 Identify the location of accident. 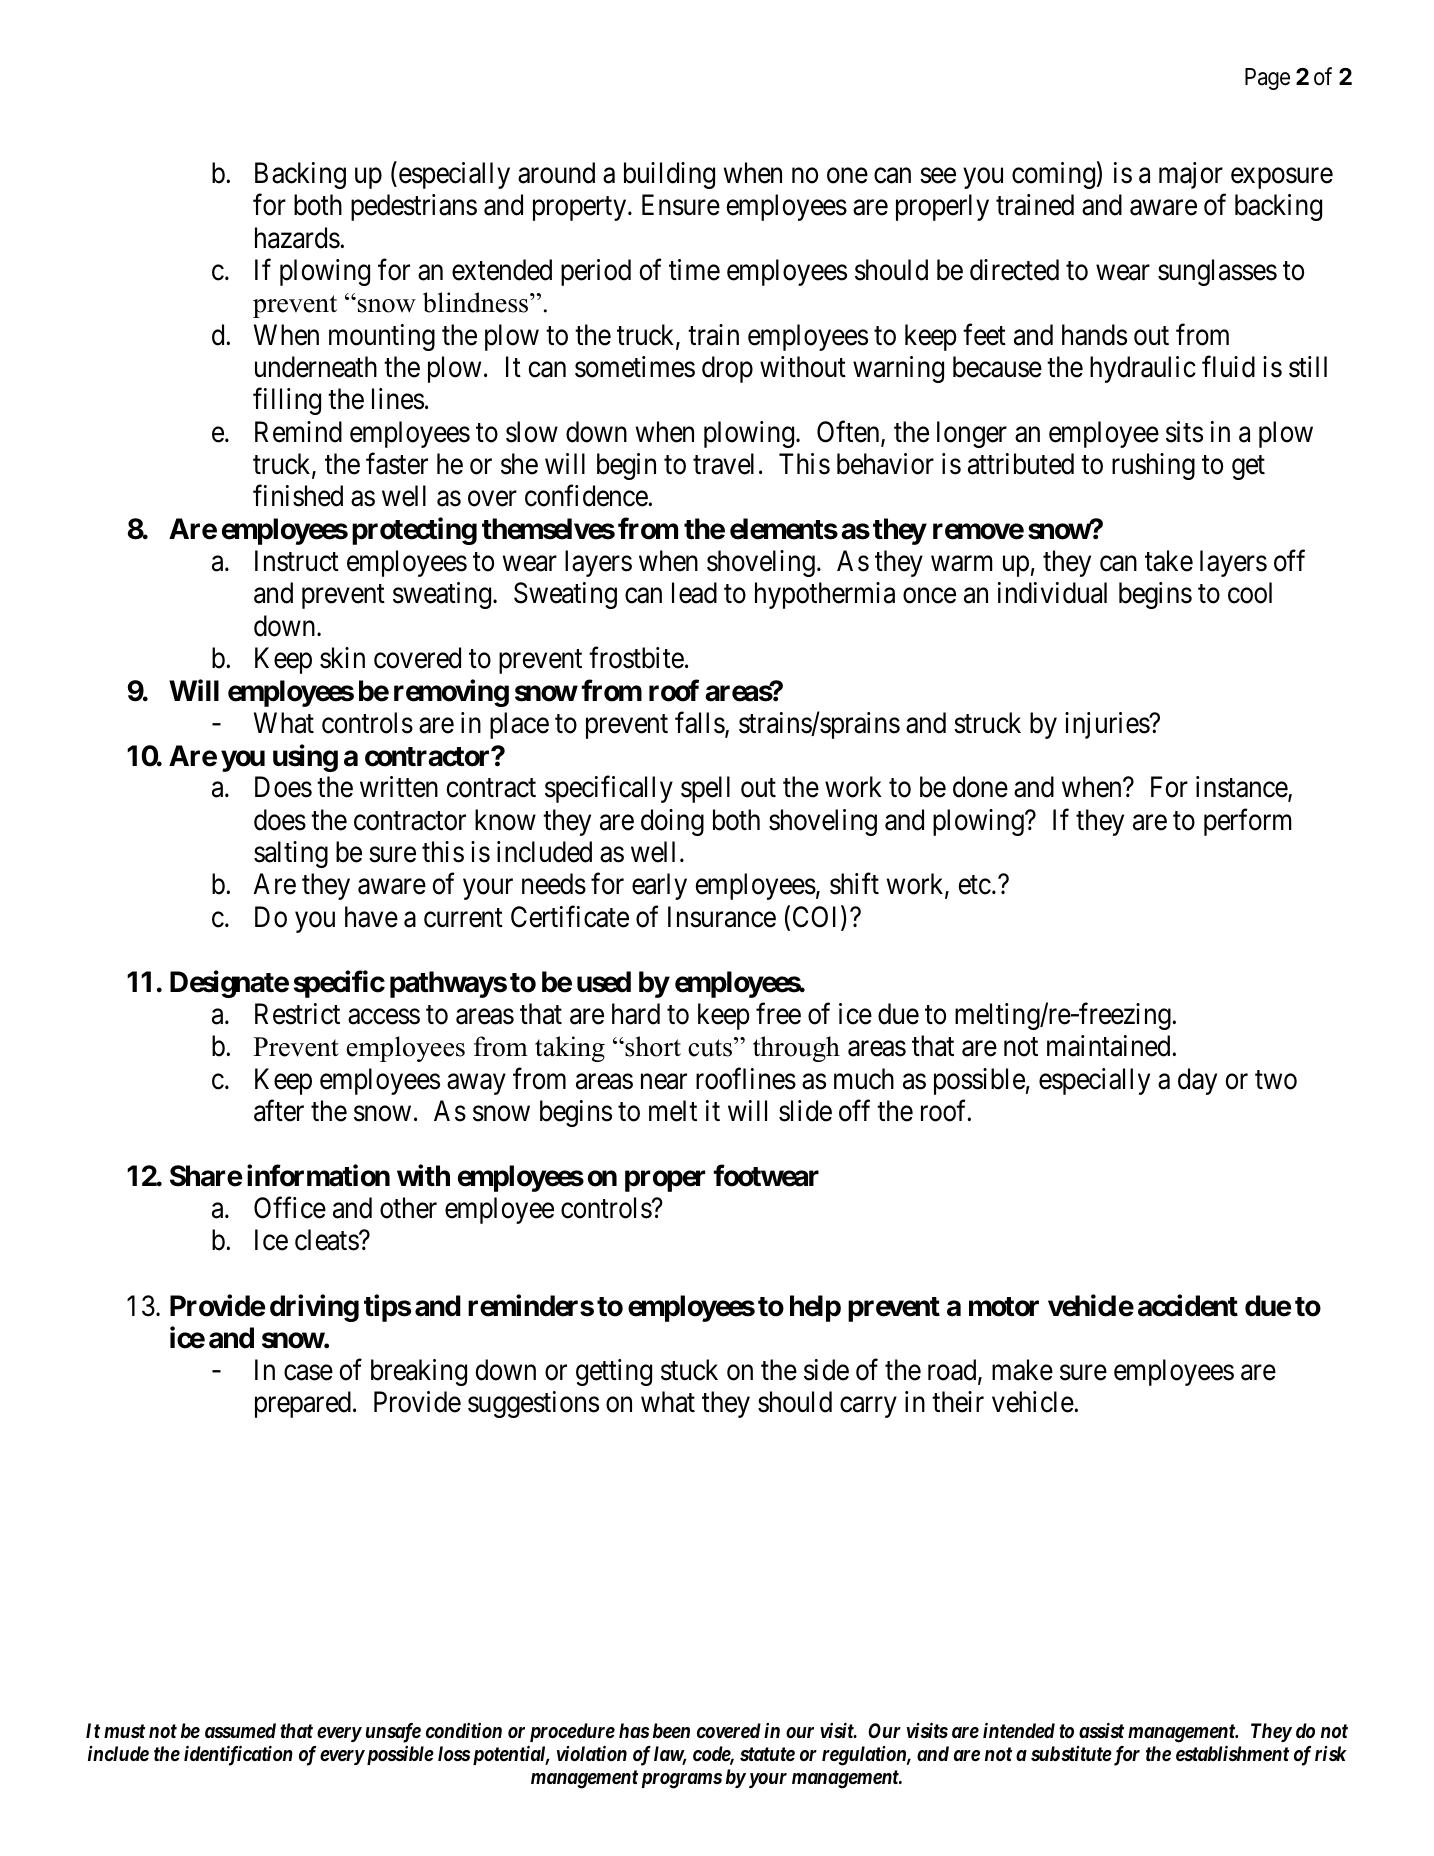
(1188, 1305).
